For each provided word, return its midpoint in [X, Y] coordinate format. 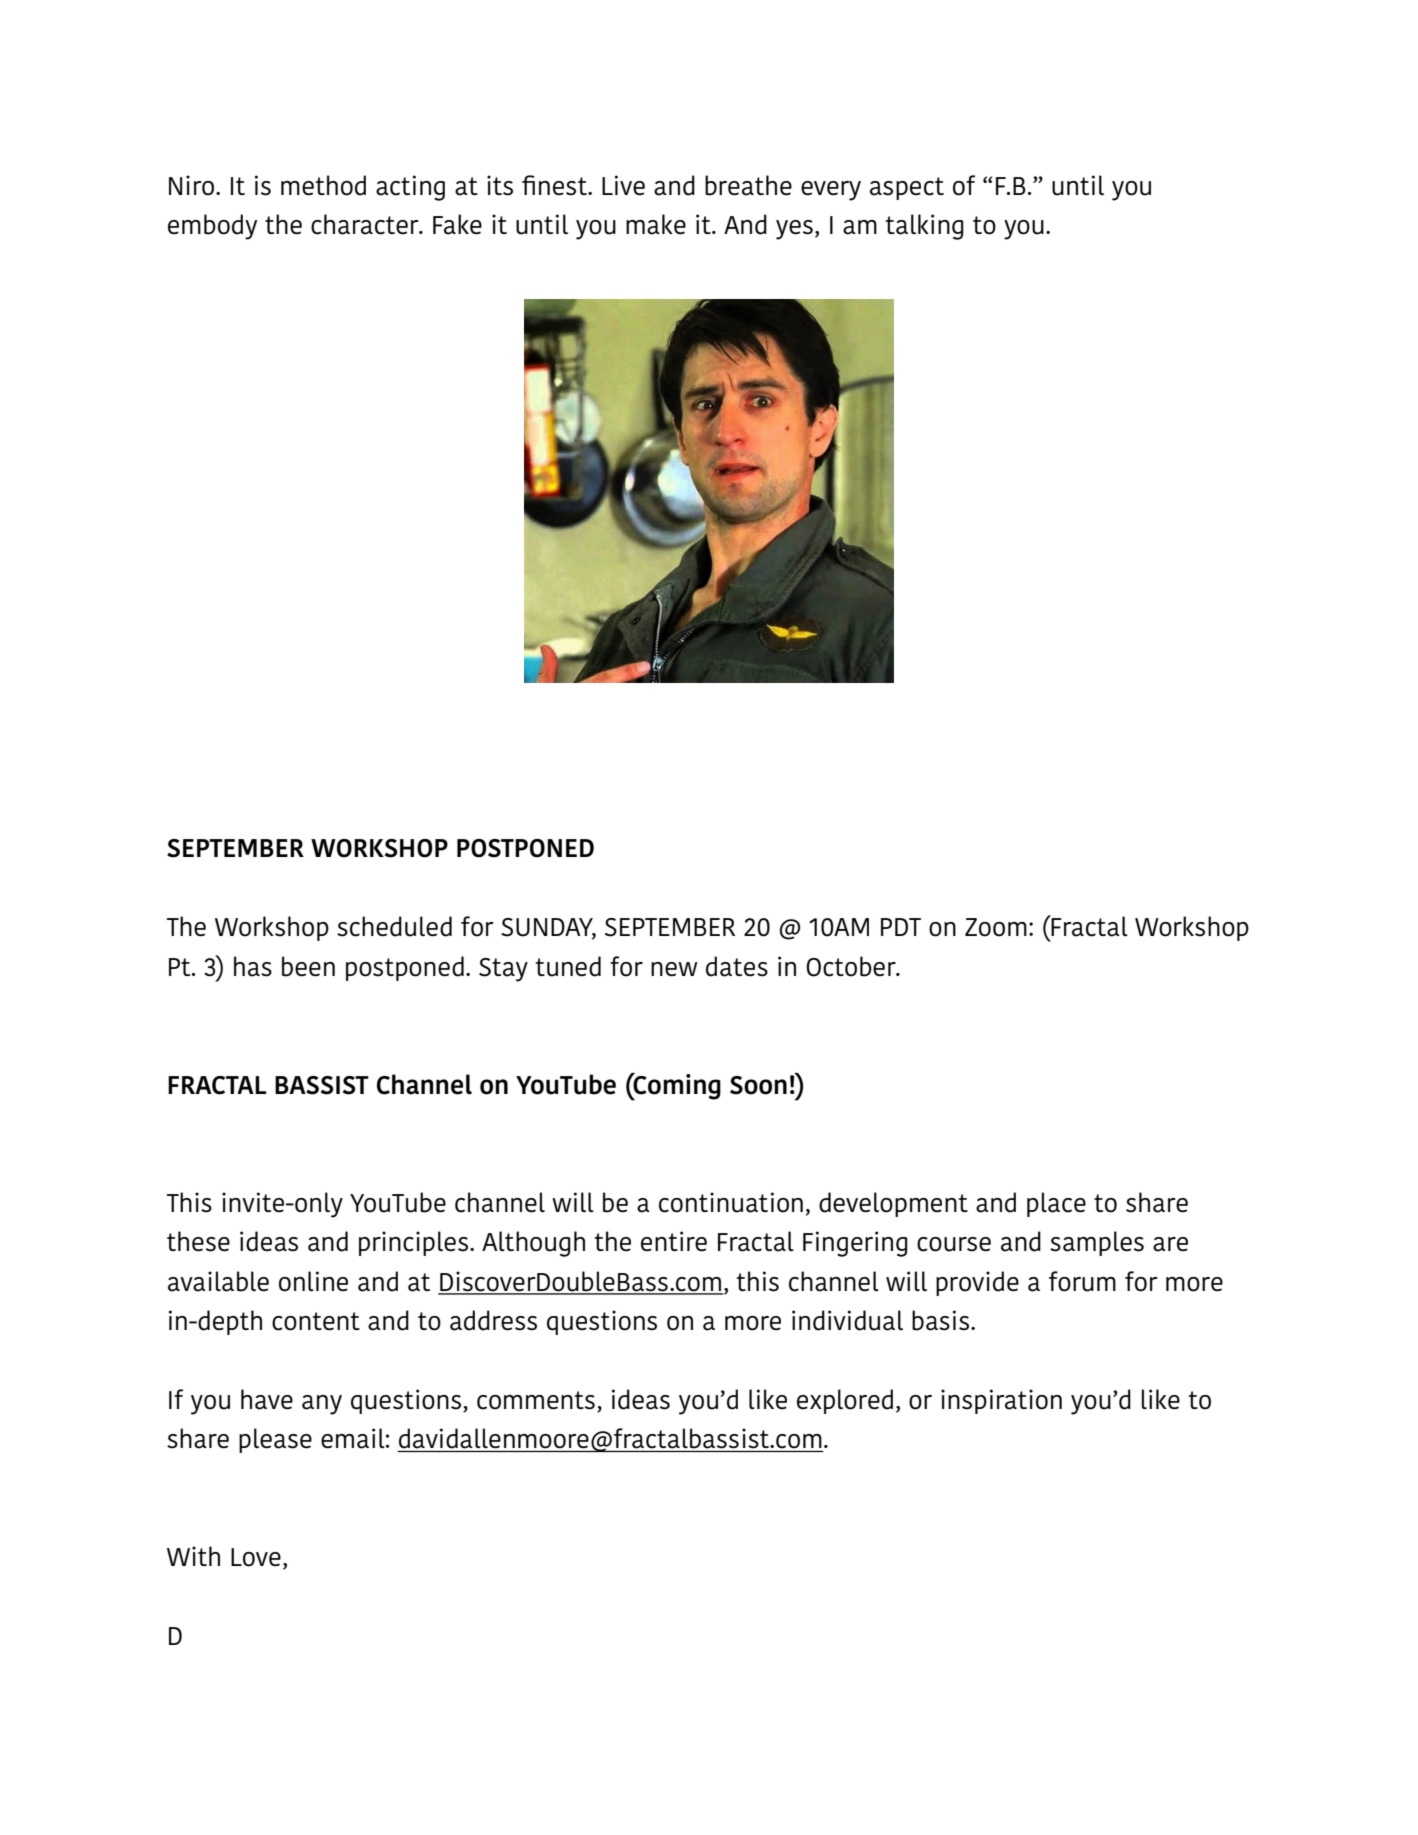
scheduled [394, 926]
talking [924, 227]
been [308, 966]
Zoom [996, 927]
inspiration [1001, 1401]
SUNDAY [548, 928]
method [323, 185]
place [1056, 1204]
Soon [758, 1085]
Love [256, 1557]
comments [536, 1400]
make [656, 224]
